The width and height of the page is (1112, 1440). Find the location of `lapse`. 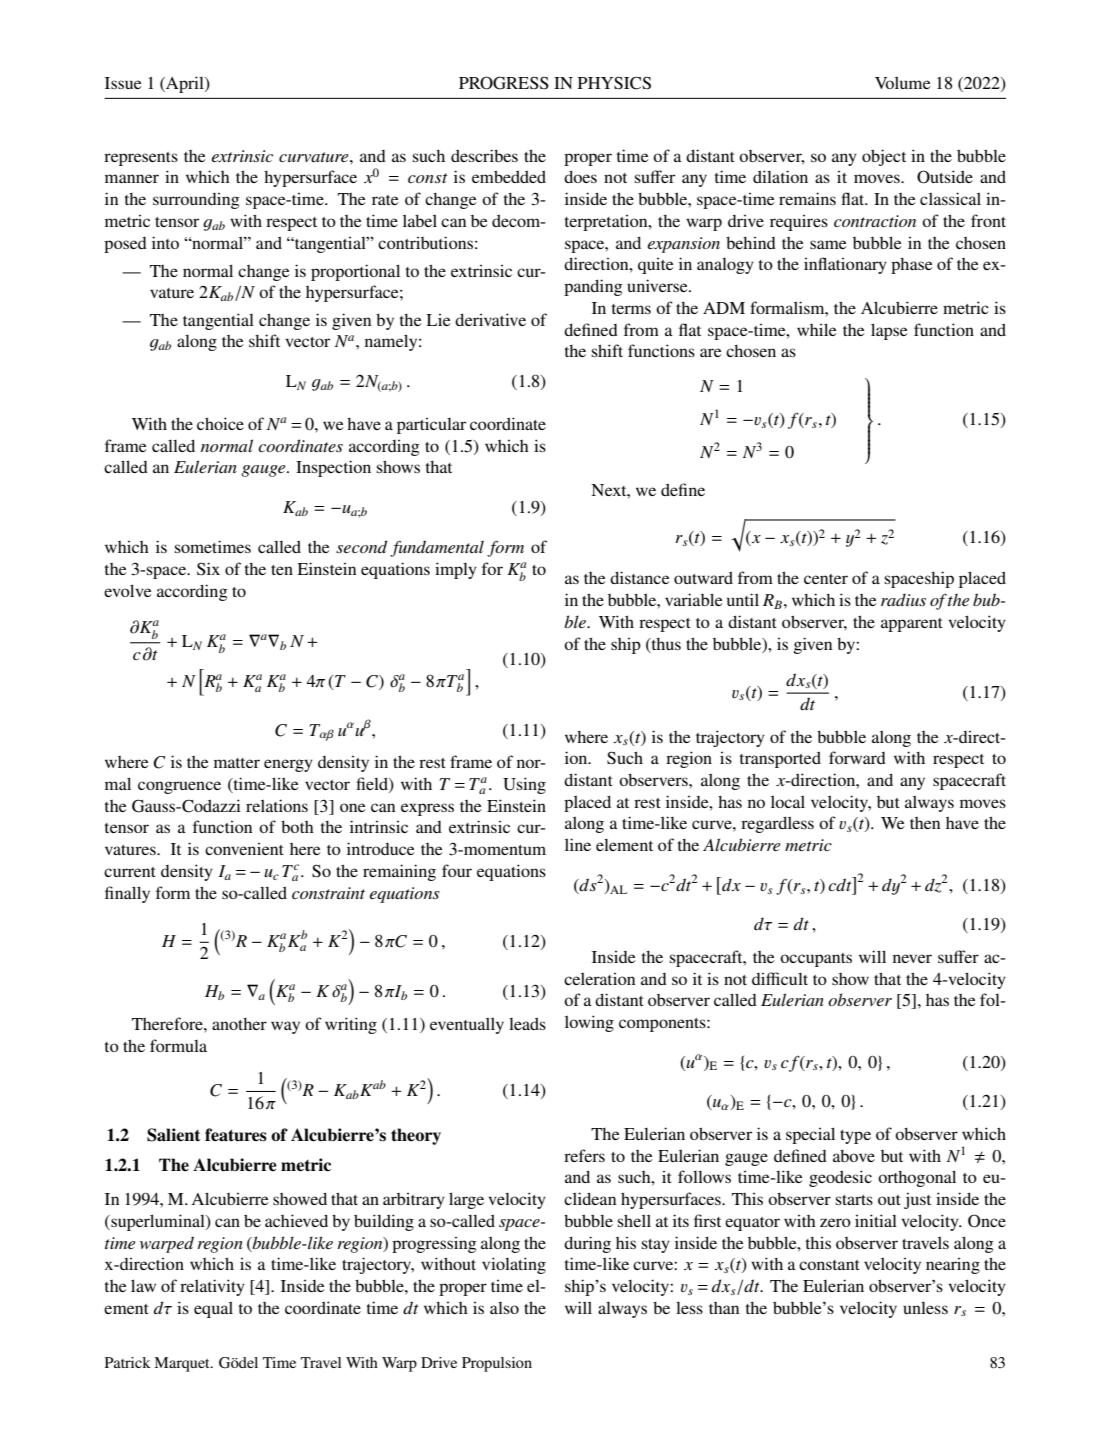

lapse is located at coordinates (889, 331).
